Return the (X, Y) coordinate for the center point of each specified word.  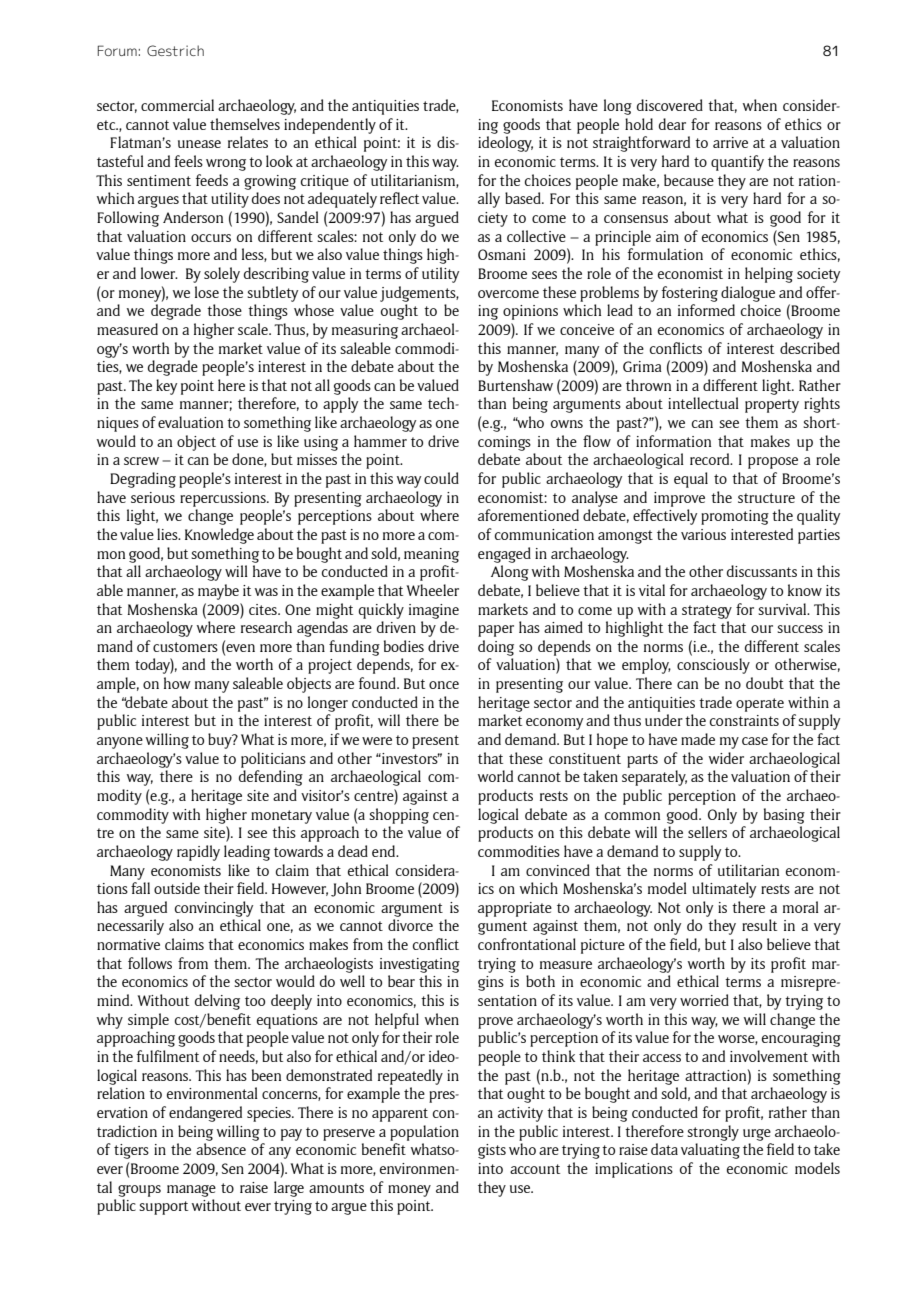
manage (191, 1191)
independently (330, 126)
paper (496, 631)
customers (185, 647)
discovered (670, 105)
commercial (177, 105)
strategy (707, 612)
